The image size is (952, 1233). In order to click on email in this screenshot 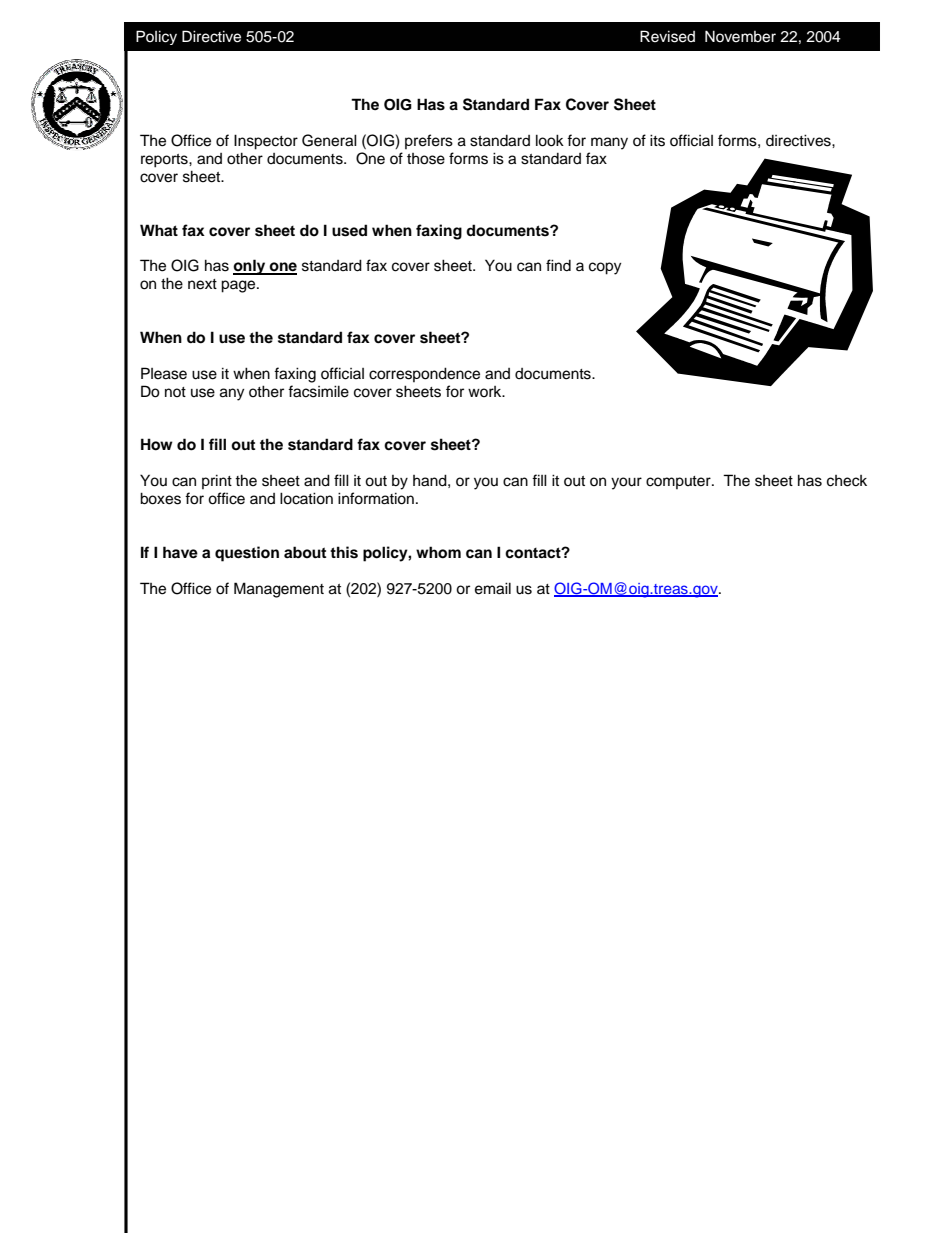, I will do `click(493, 588)`.
